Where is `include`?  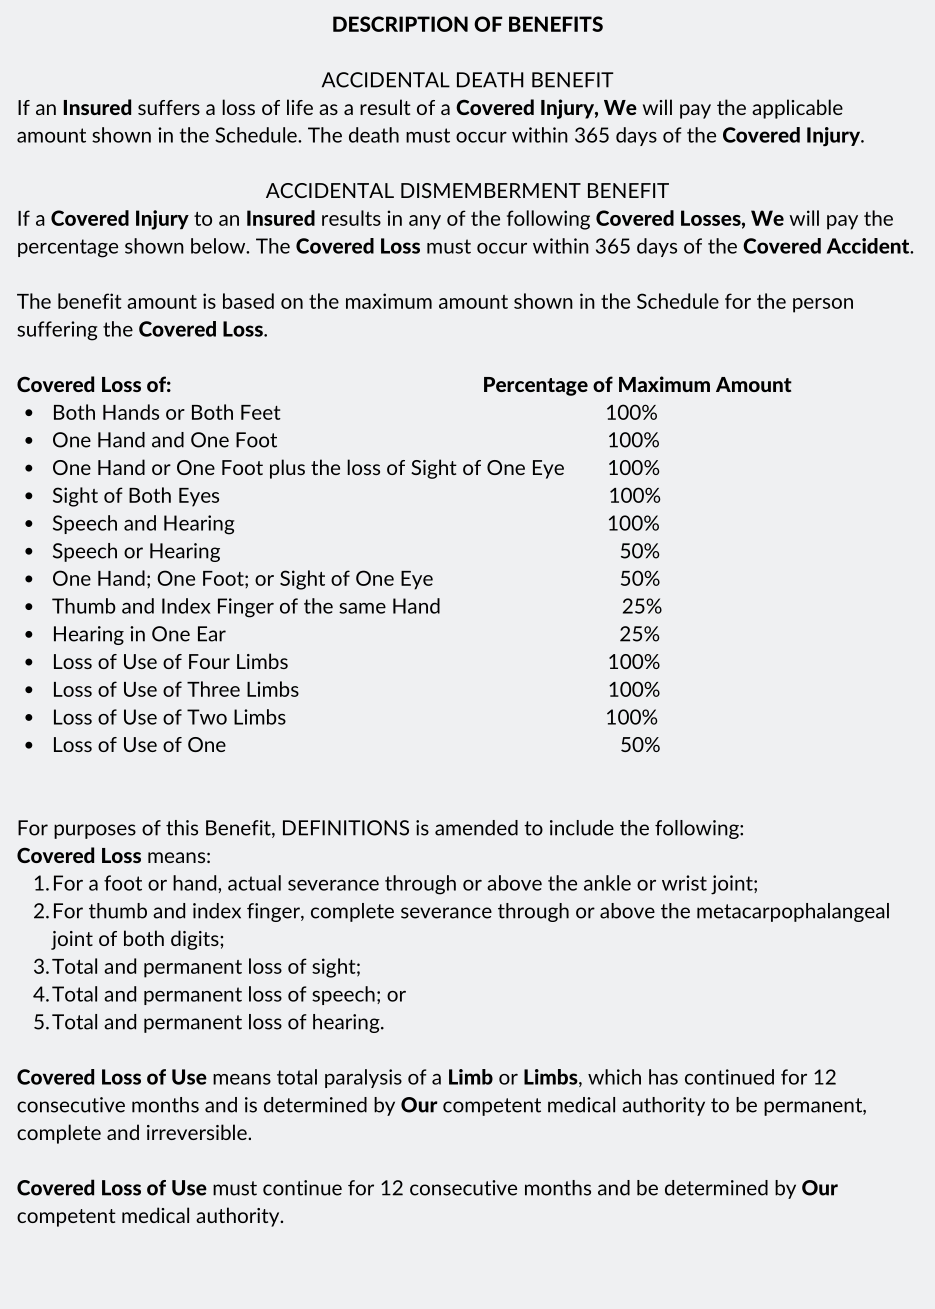 include is located at coordinates (582, 828).
